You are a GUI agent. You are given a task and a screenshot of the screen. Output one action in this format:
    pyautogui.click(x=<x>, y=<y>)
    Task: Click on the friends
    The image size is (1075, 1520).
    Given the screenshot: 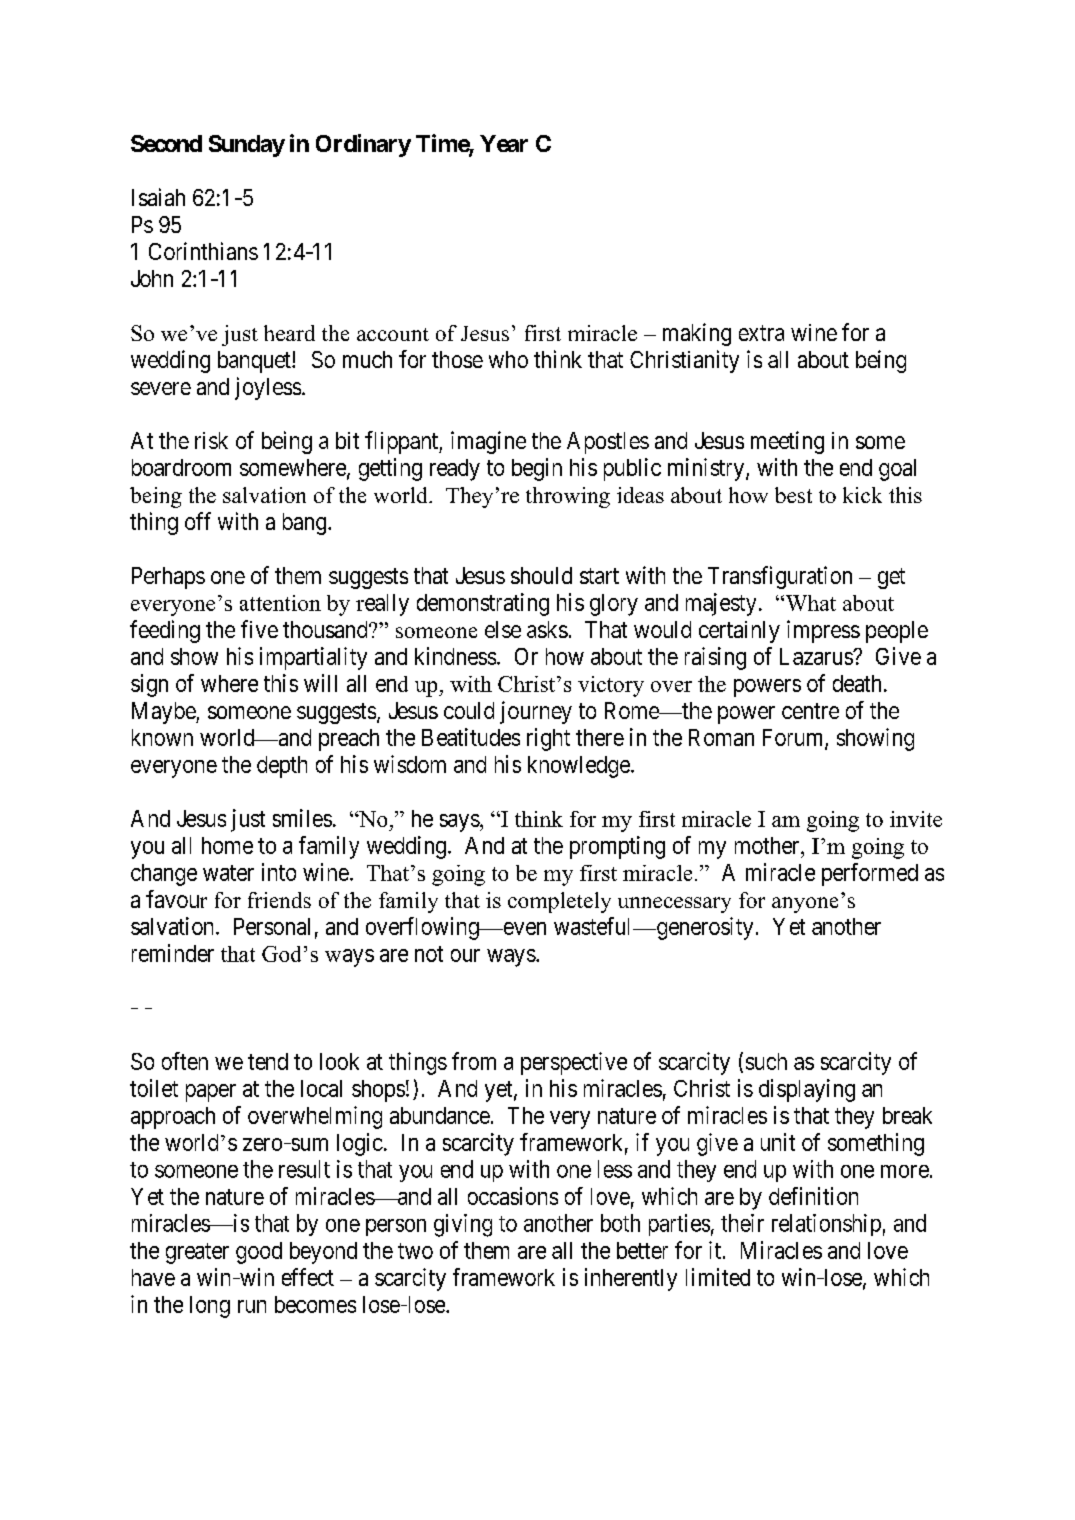 What is the action you would take?
    pyautogui.click(x=279, y=900)
